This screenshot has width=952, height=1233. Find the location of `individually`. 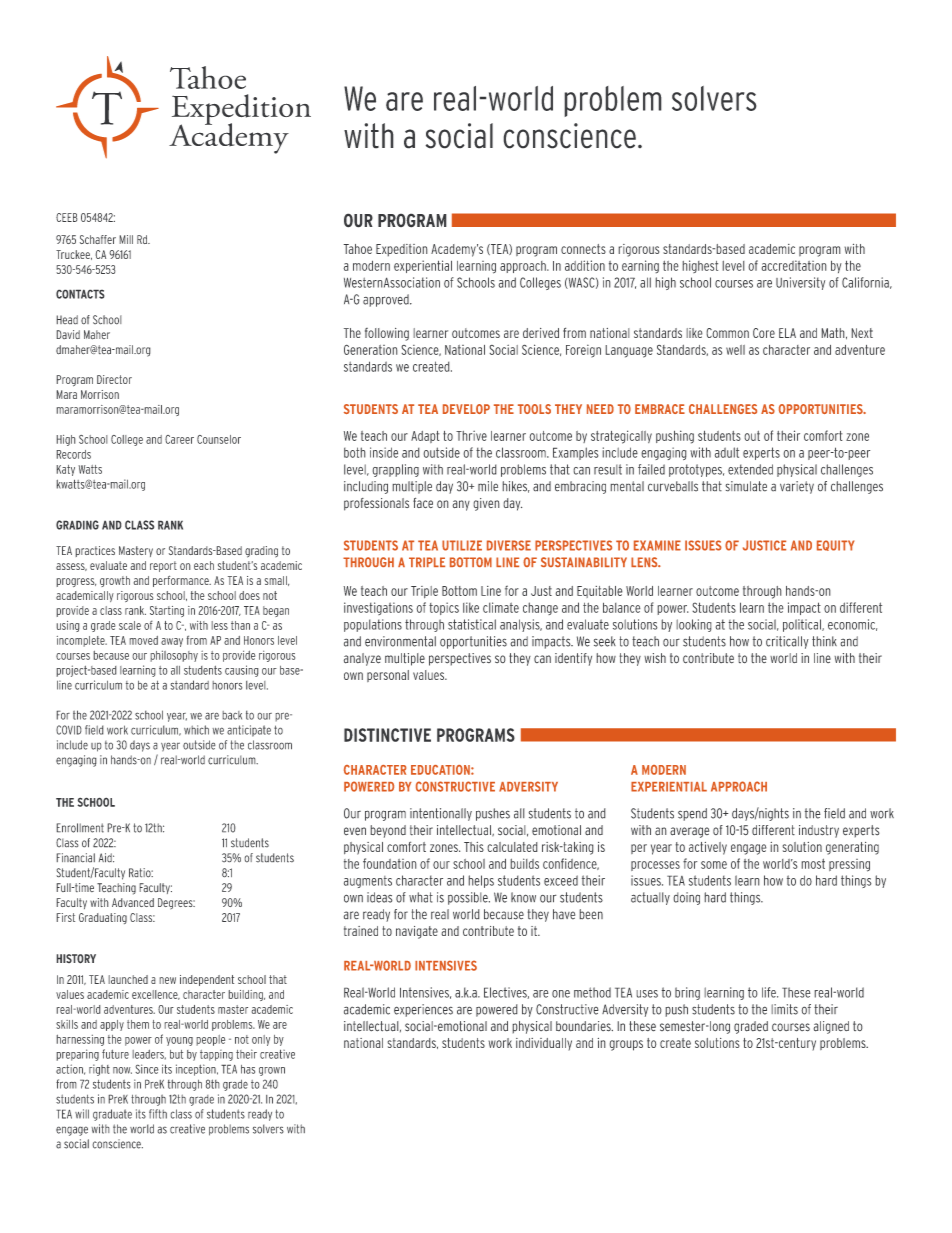

individually is located at coordinates (544, 1044).
